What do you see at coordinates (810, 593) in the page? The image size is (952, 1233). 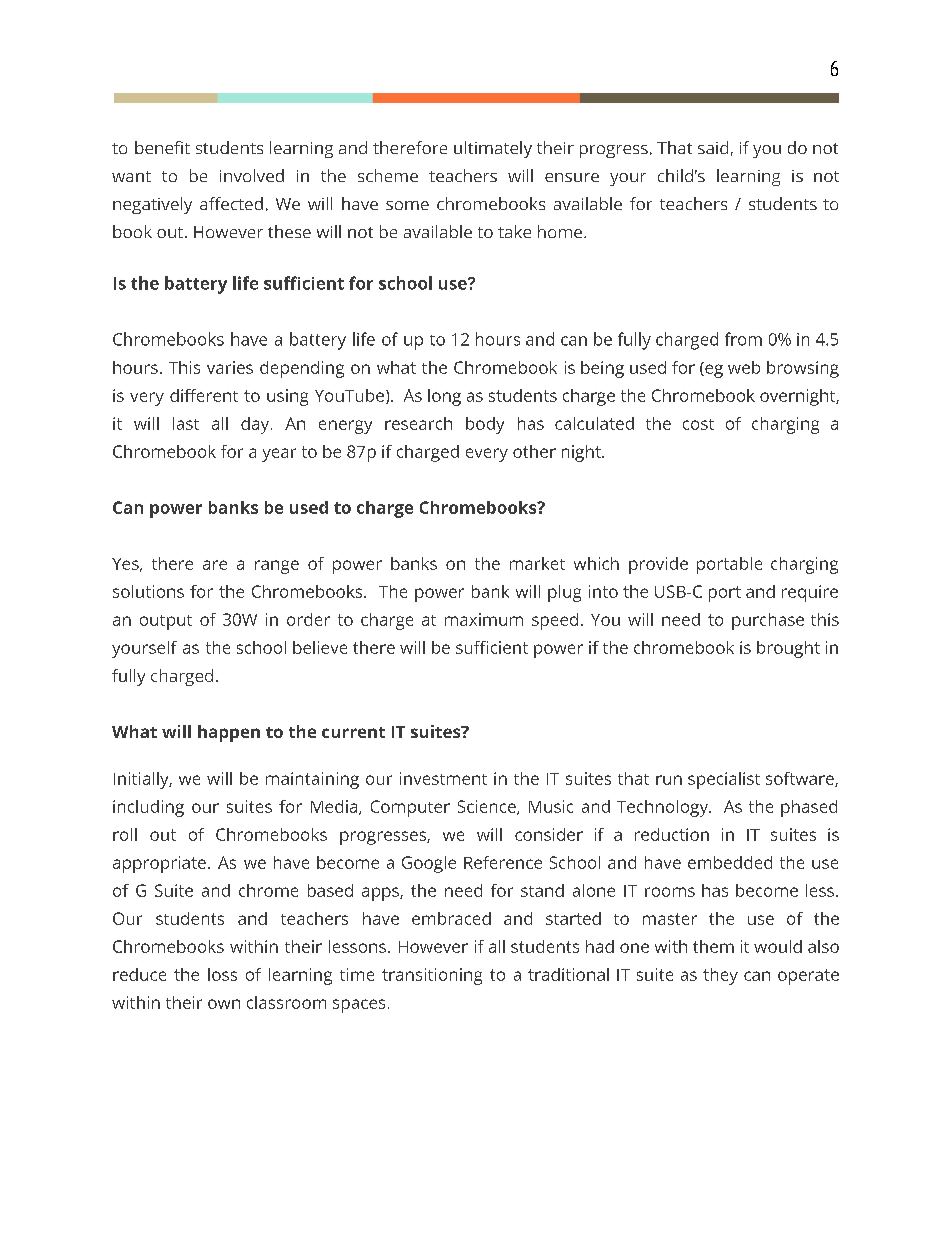 I see `require` at bounding box center [810, 593].
